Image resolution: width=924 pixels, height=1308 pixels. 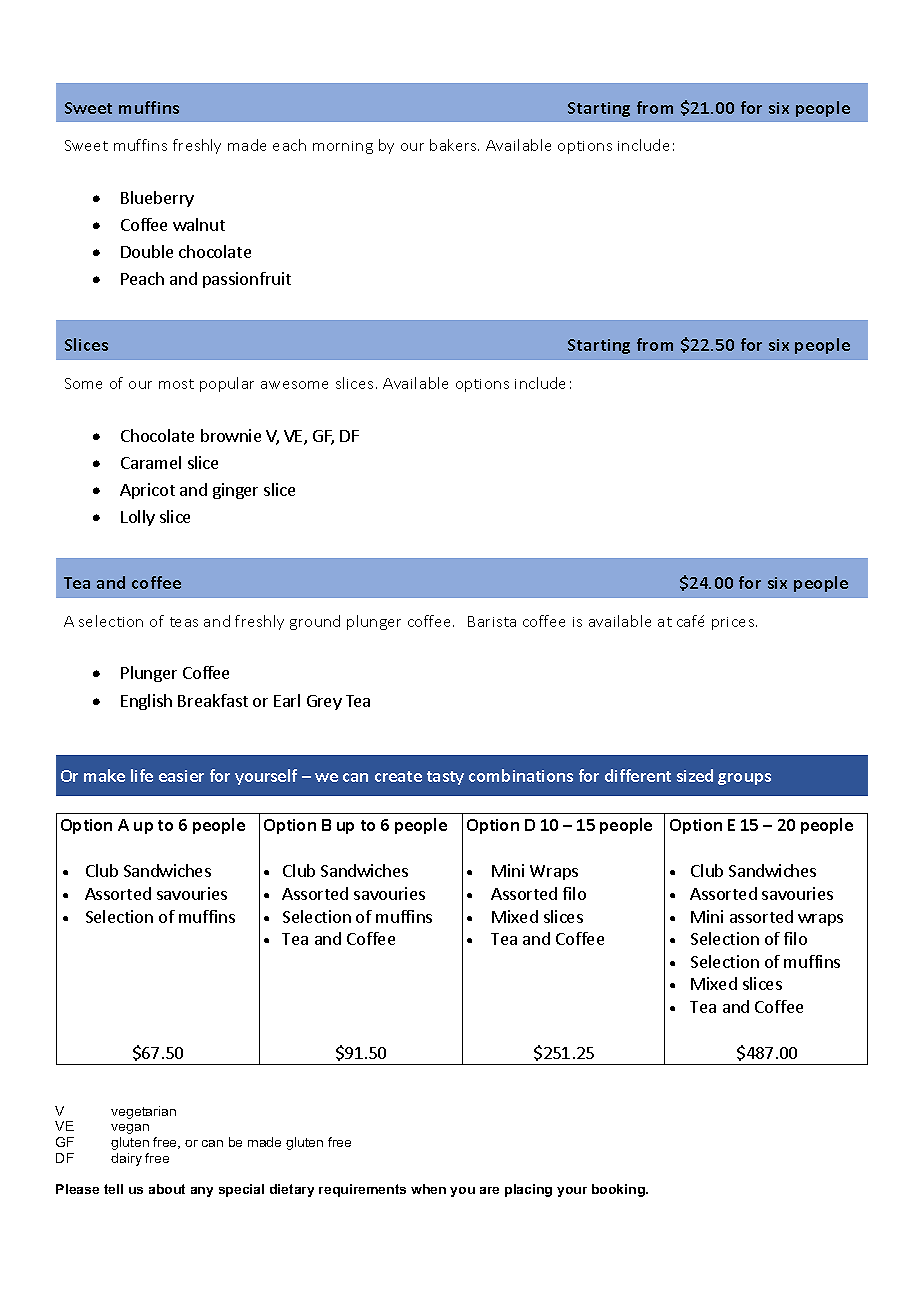 I want to click on most, so click(x=176, y=384).
